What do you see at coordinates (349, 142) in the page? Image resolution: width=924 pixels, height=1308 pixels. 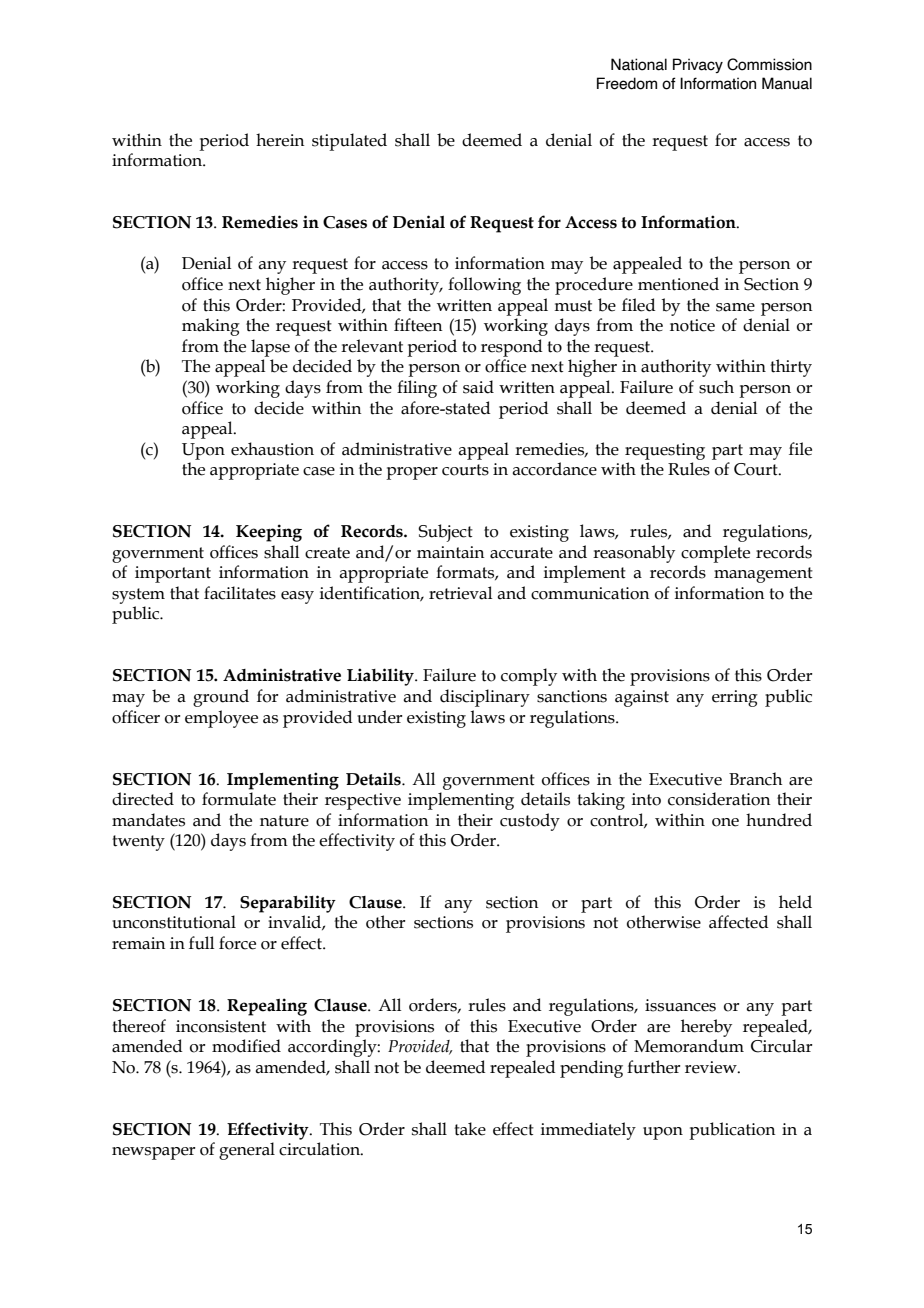 I see `stipulated` at bounding box center [349, 142].
